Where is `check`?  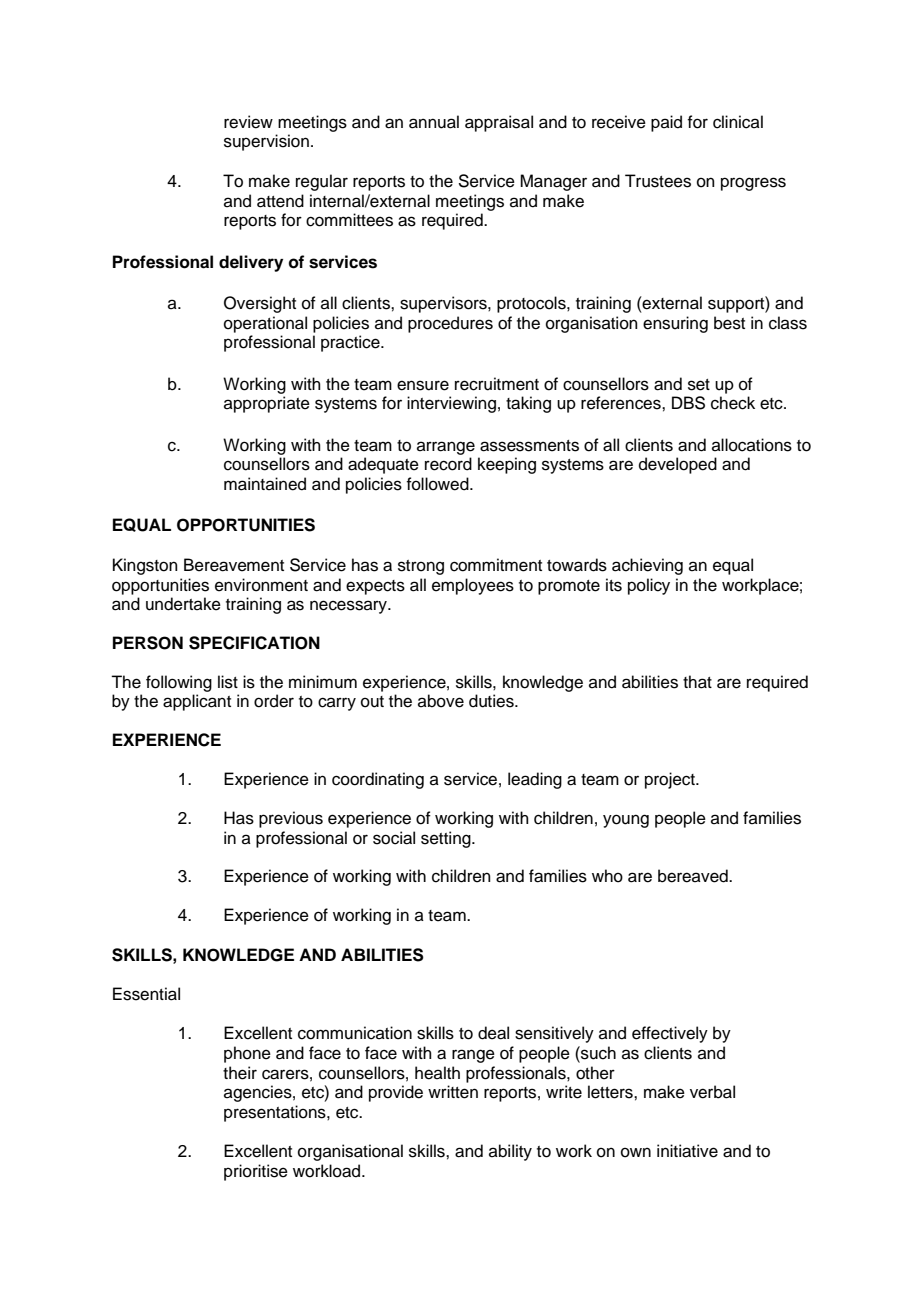
check is located at coordinates (733, 403).
